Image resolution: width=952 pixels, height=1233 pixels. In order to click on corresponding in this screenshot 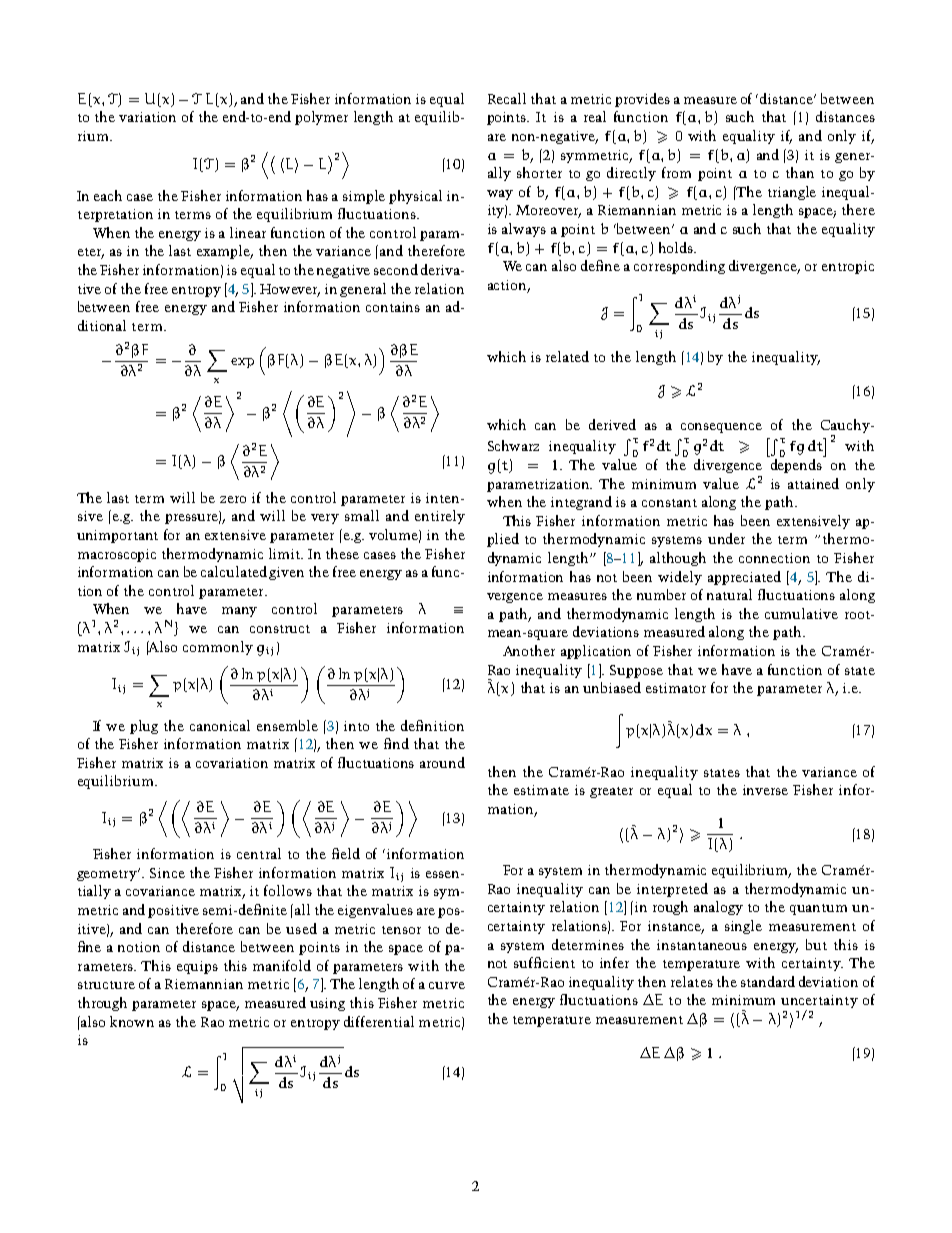, I will do `click(679, 267)`.
